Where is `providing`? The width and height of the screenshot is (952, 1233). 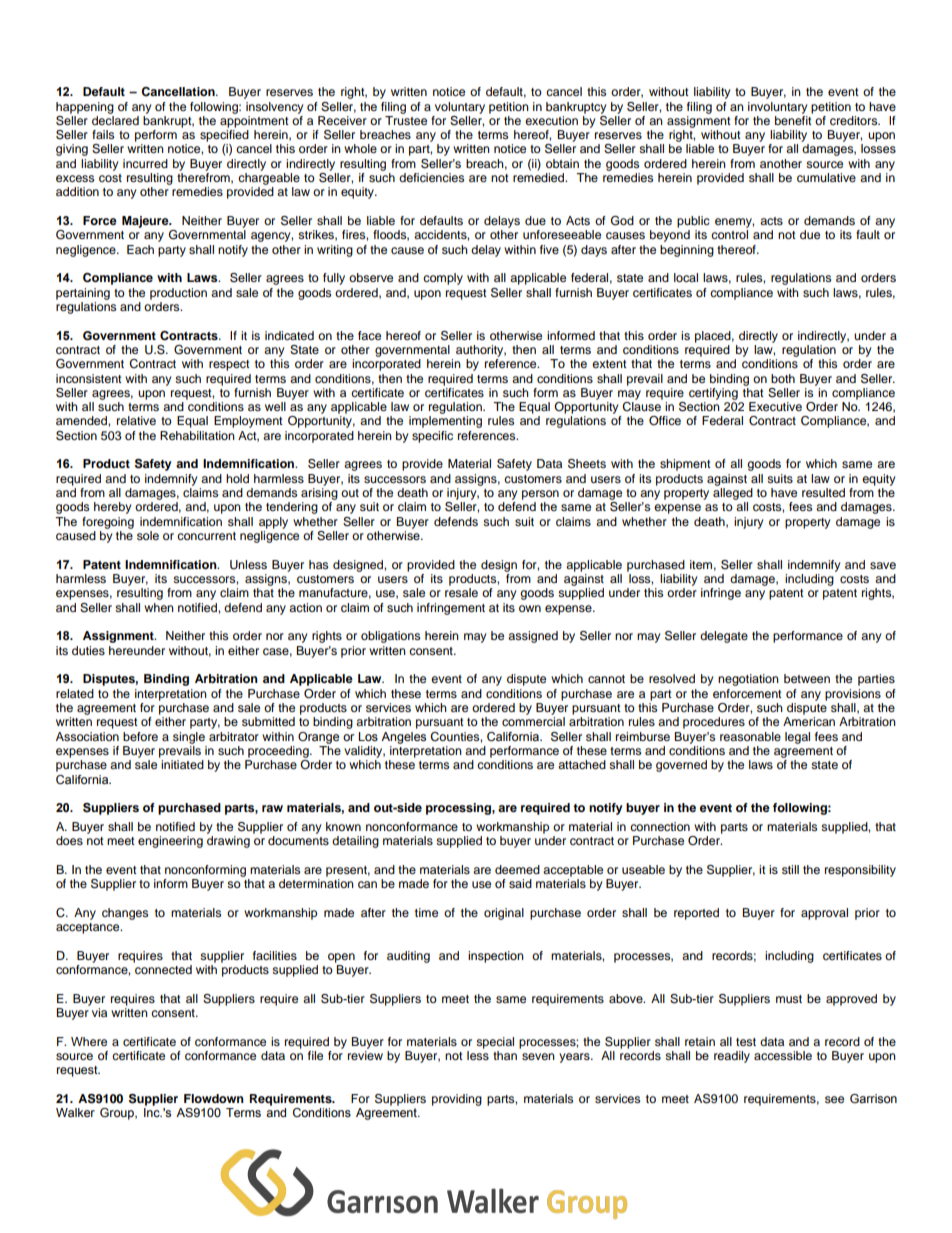 providing is located at coordinates (457, 1100).
